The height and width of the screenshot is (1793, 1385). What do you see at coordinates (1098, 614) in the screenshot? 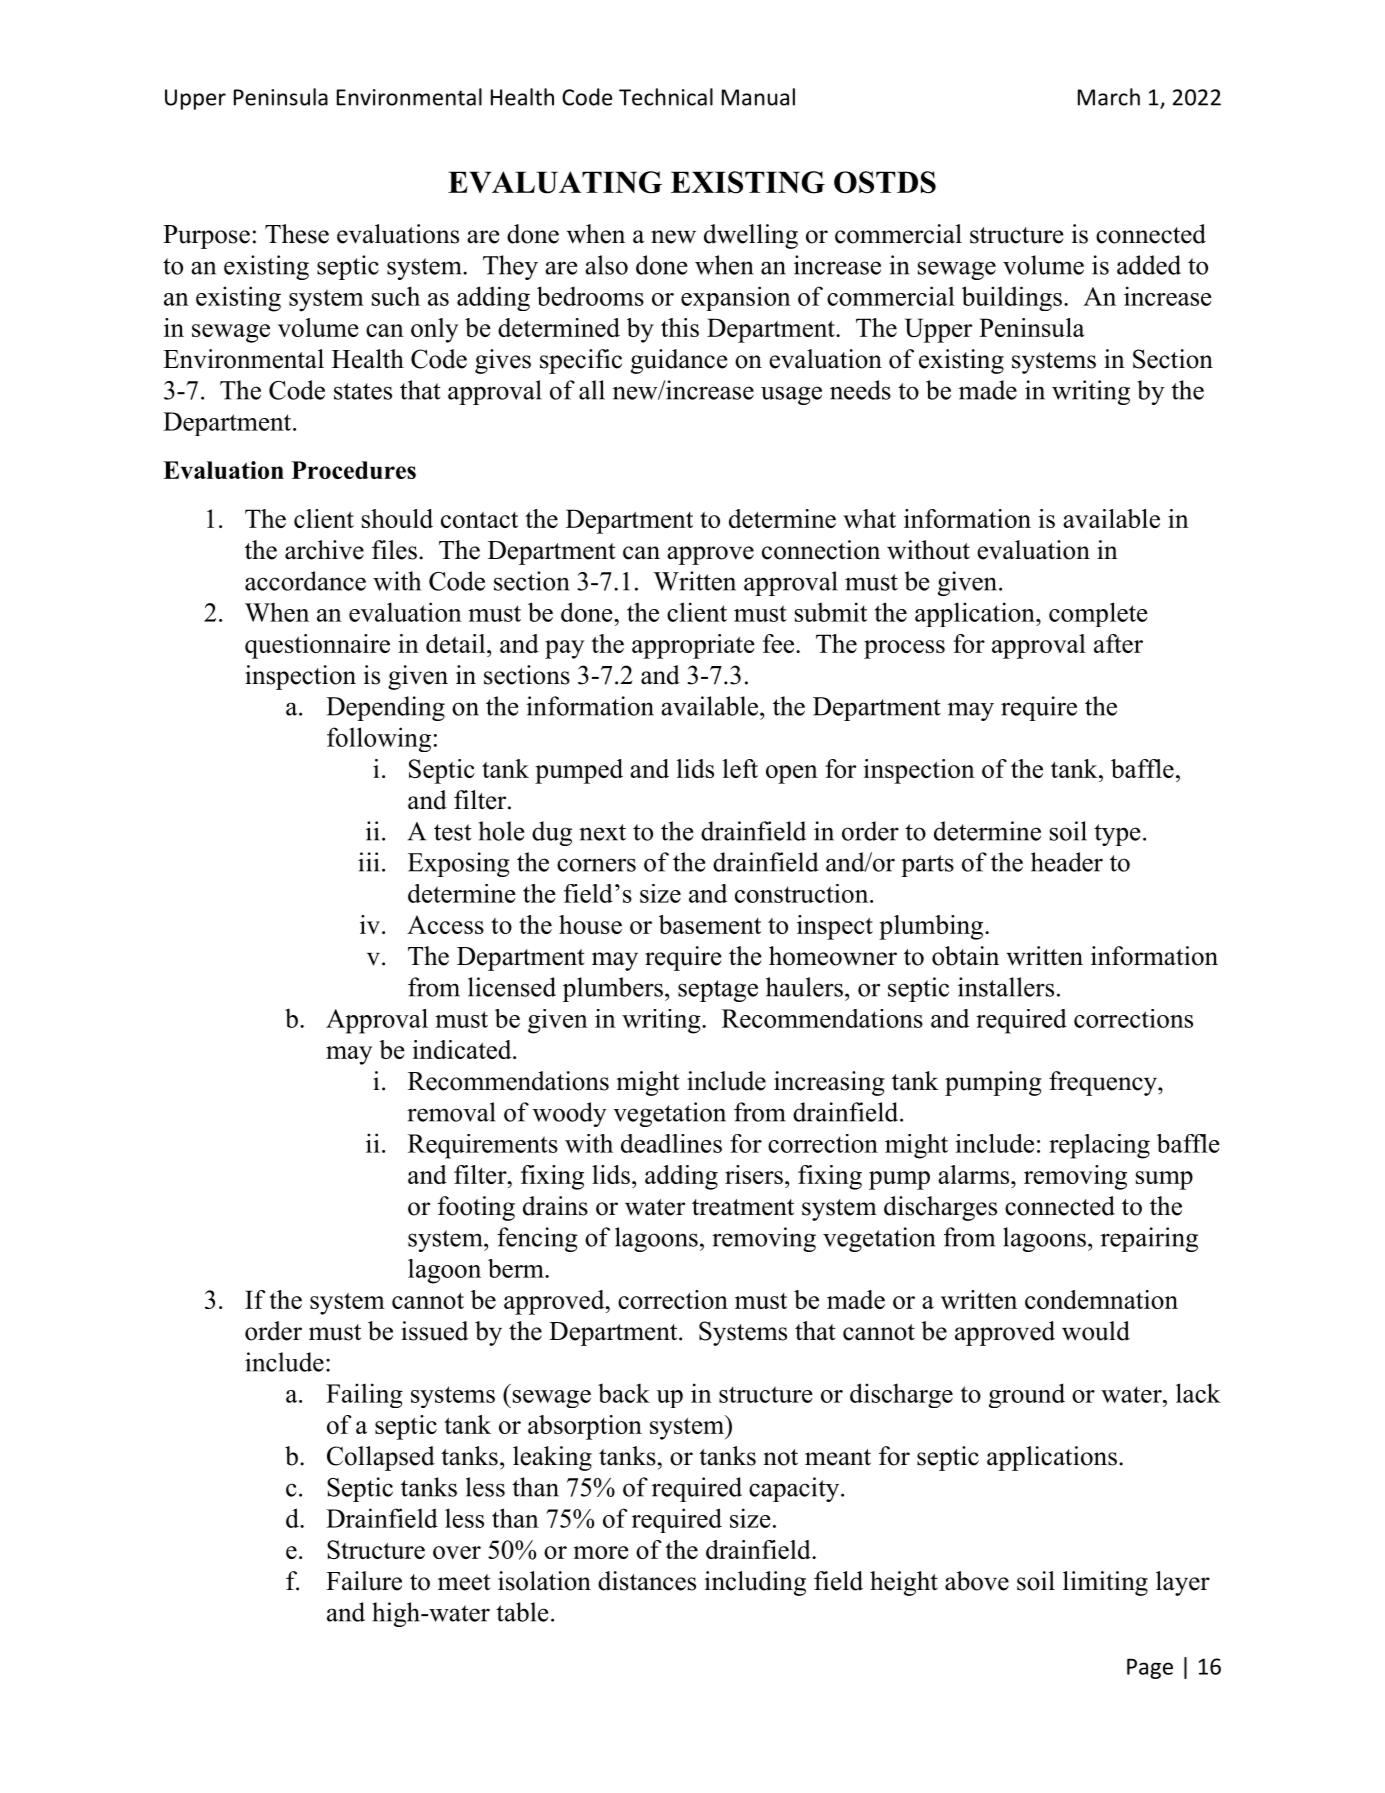
I see `complete` at bounding box center [1098, 614].
